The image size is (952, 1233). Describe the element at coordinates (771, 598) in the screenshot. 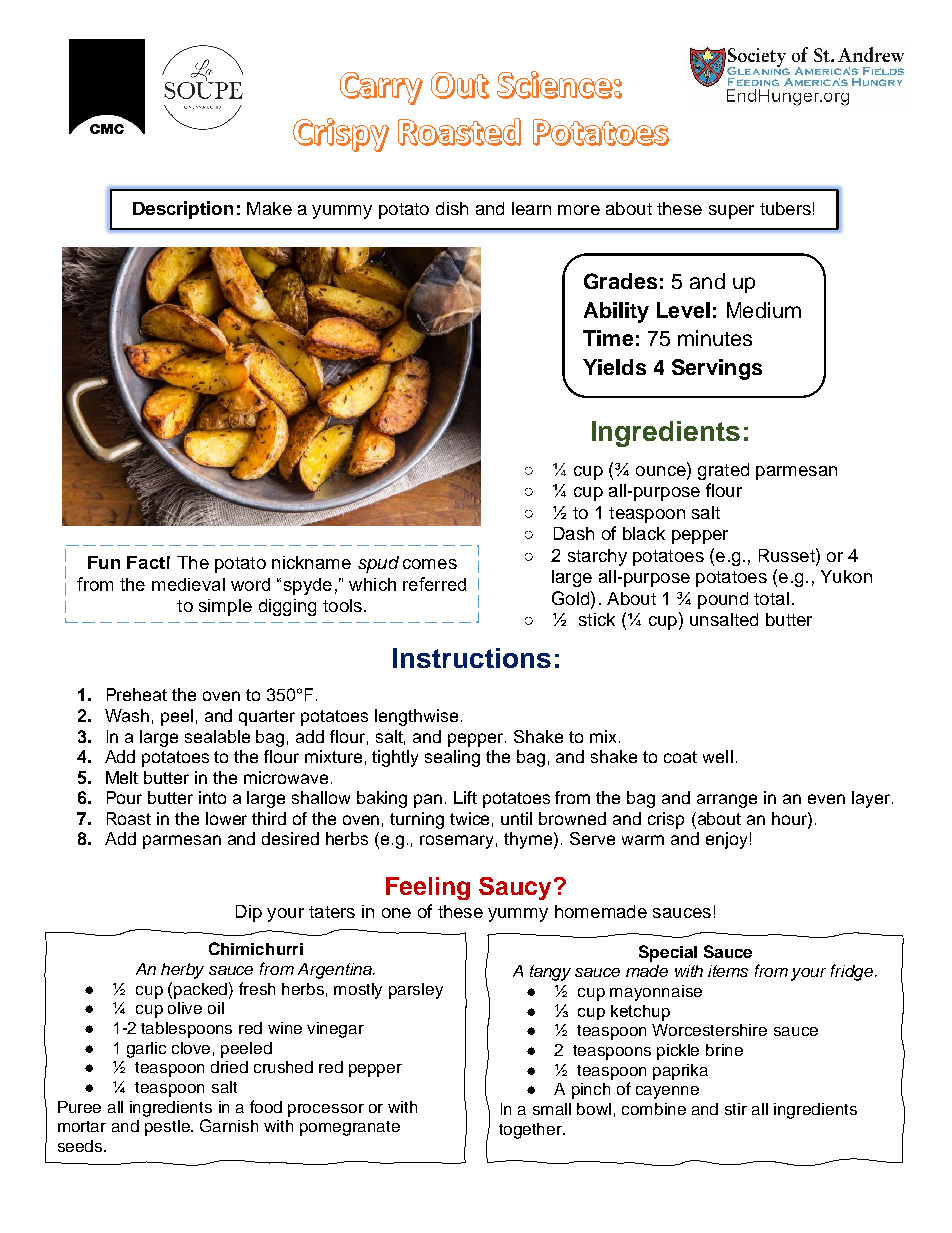

I see `total` at that location.
